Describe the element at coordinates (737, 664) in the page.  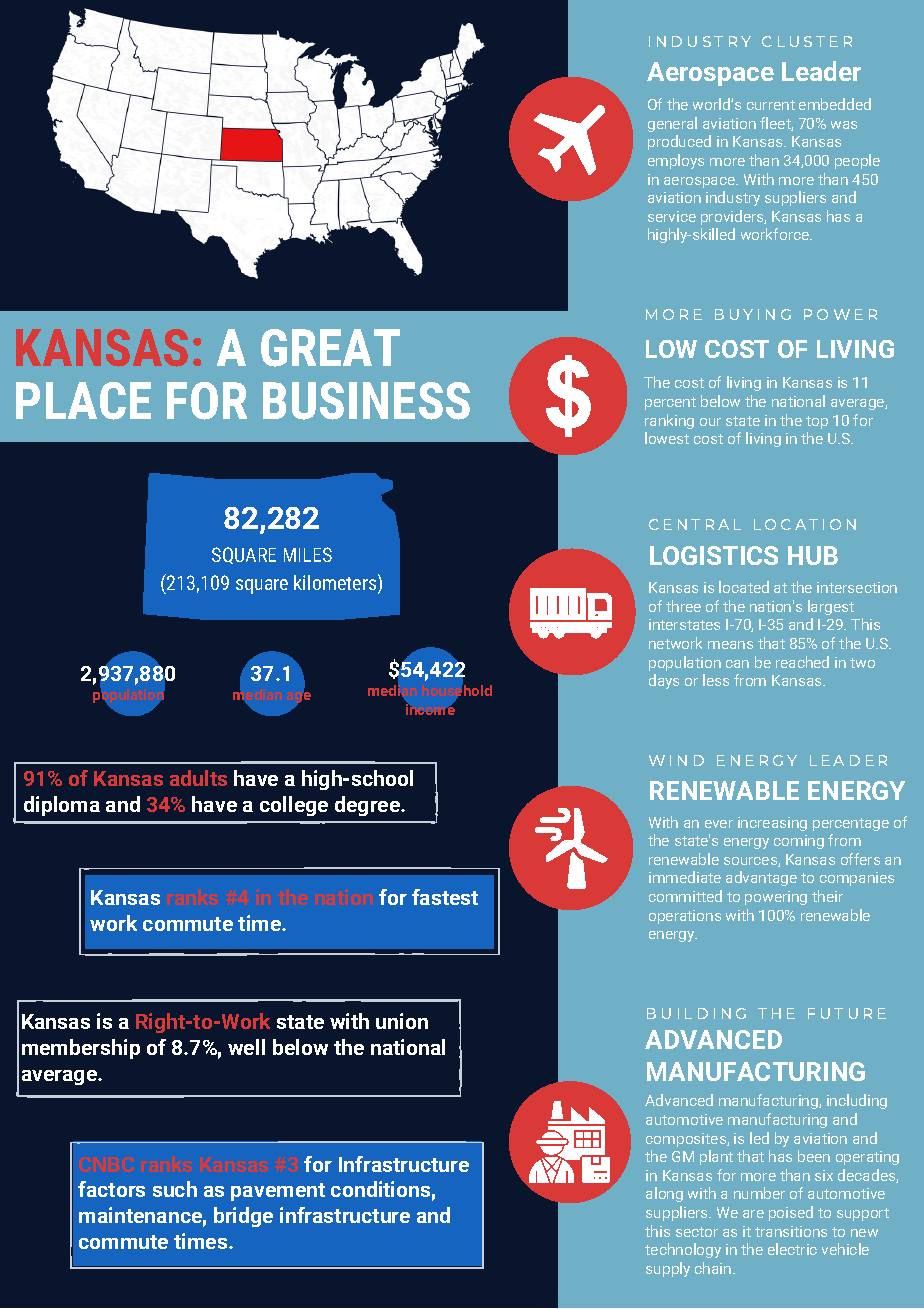
I see `can` at that location.
